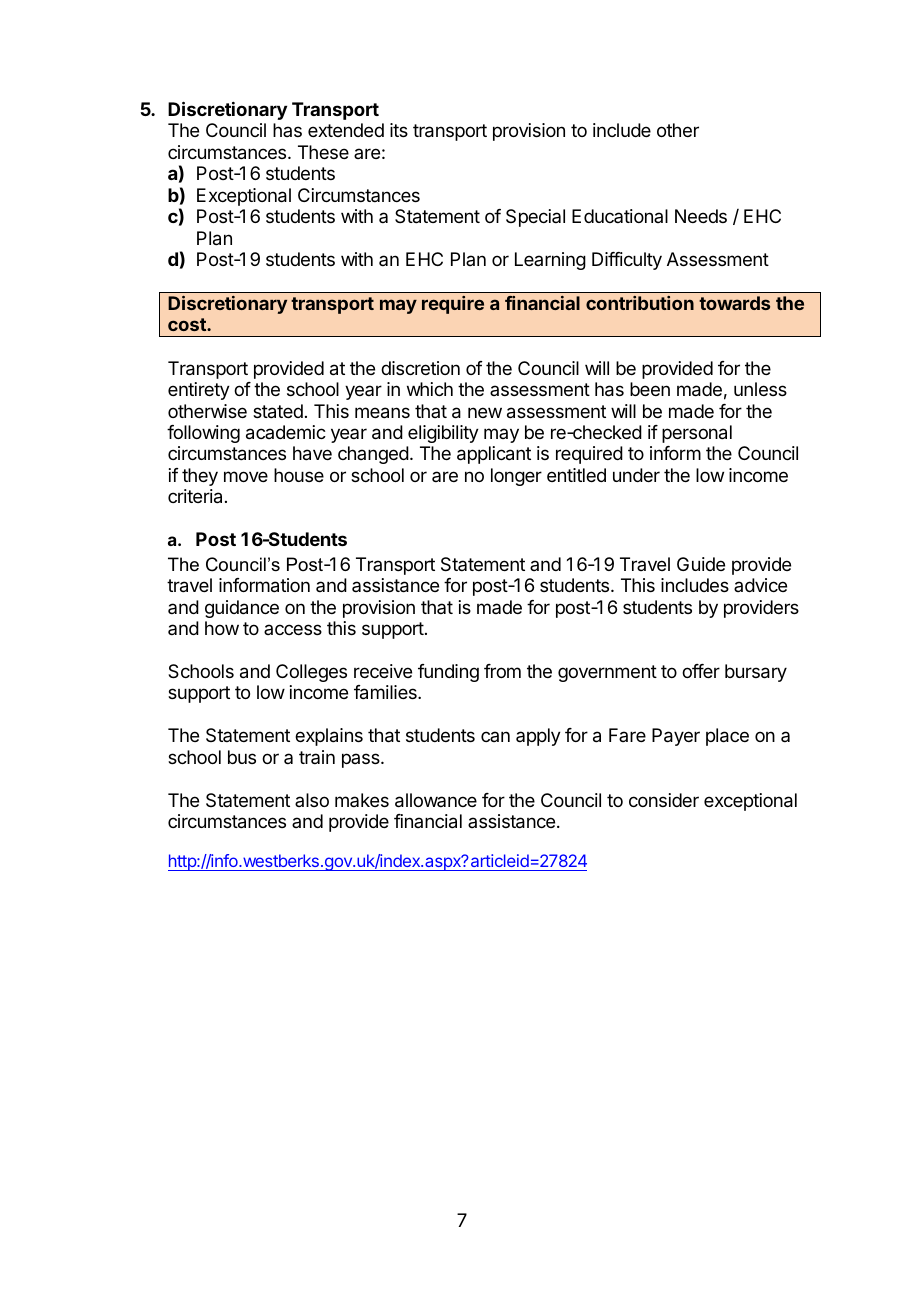 Image resolution: width=924 pixels, height=1308 pixels. What do you see at coordinates (701, 671) in the page?
I see `offer` at bounding box center [701, 671].
